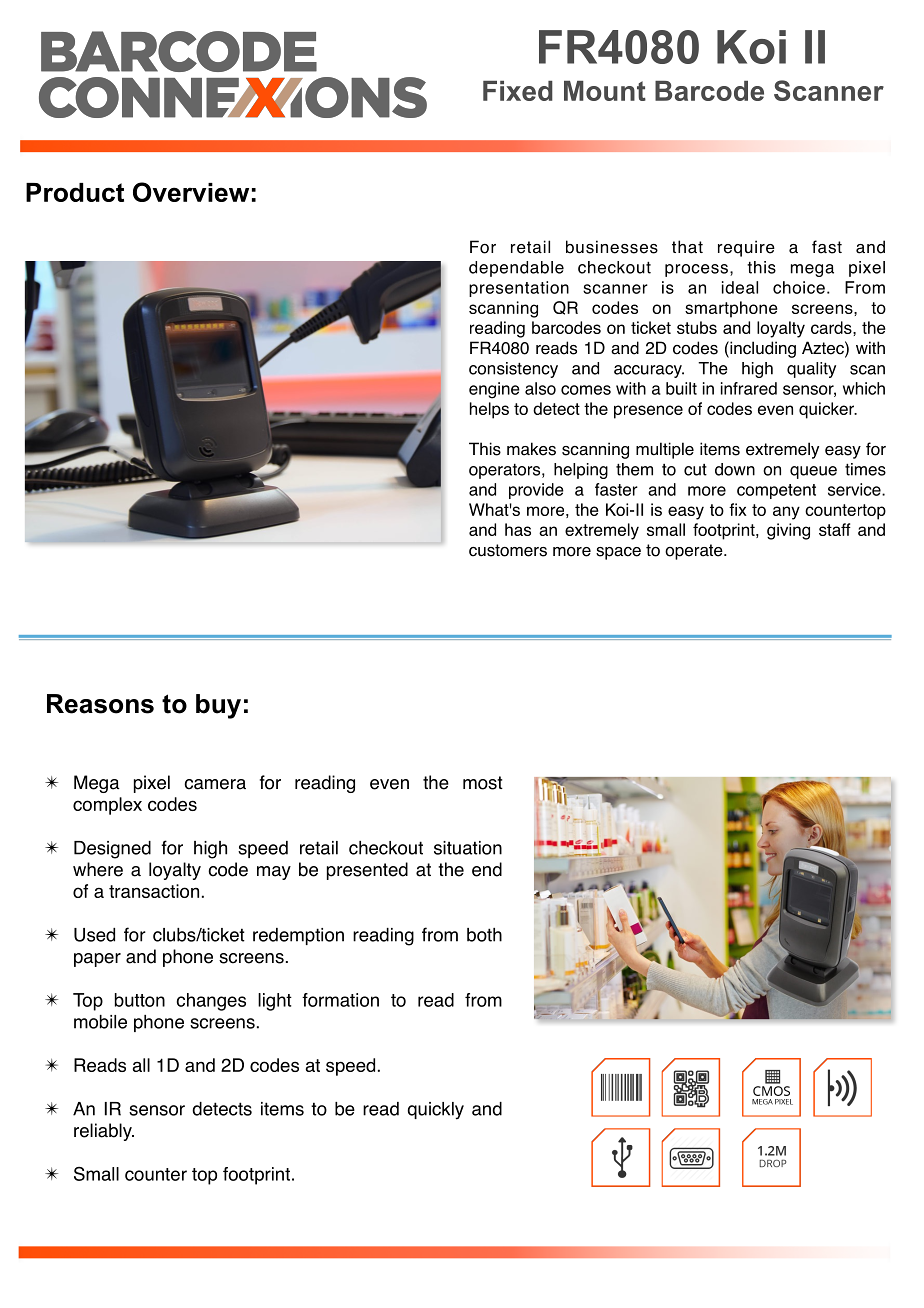 The image size is (924, 1308). What do you see at coordinates (215, 784) in the document?
I see `camera` at bounding box center [215, 784].
